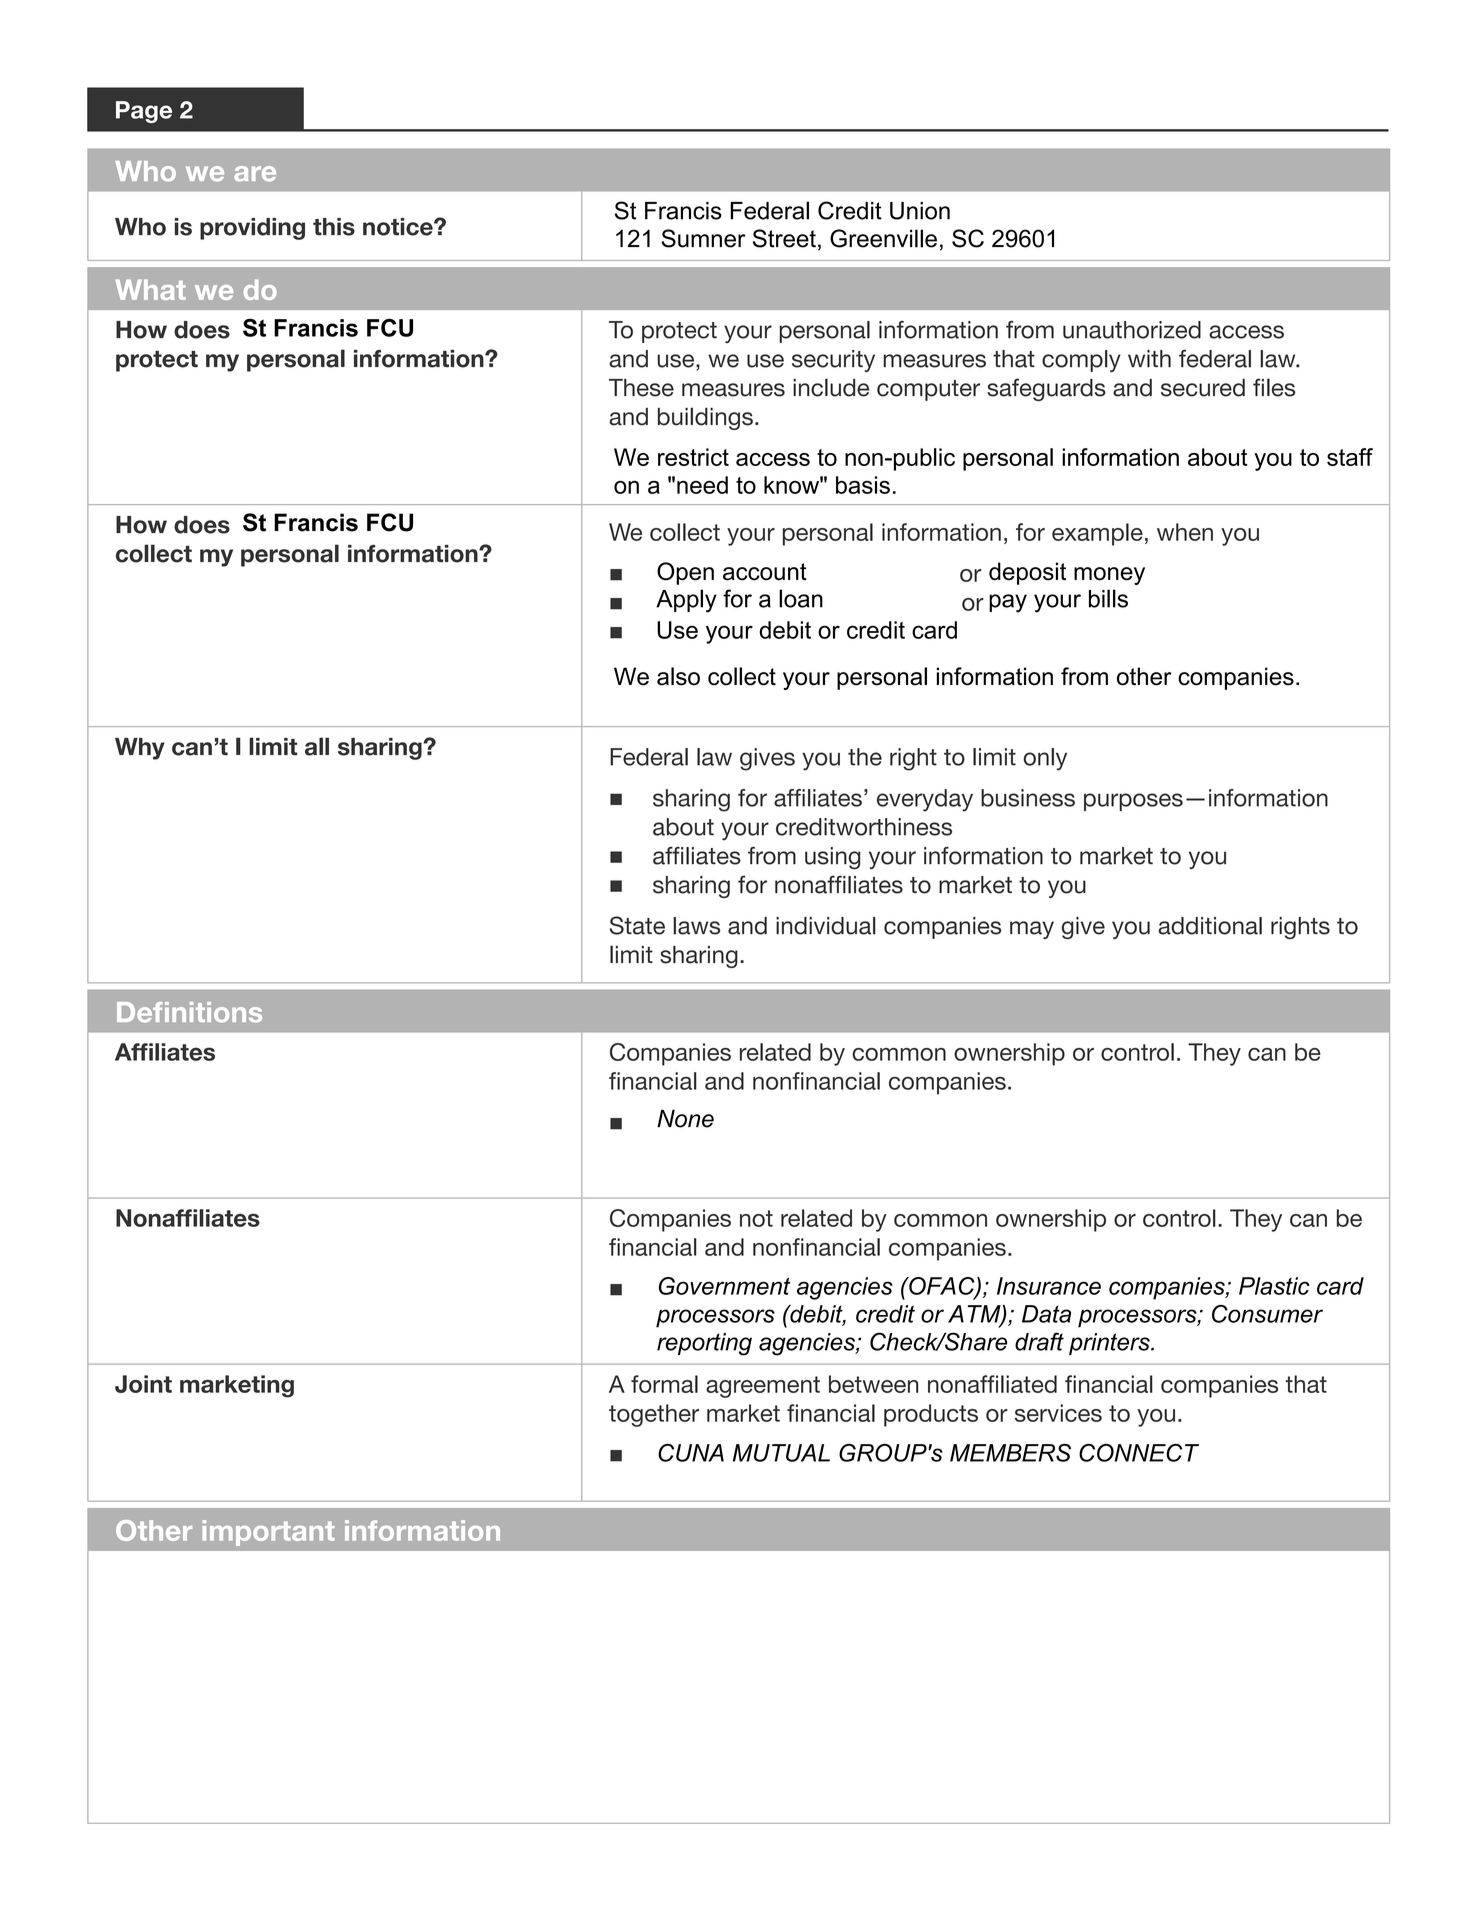 The image size is (1476, 1910). What do you see at coordinates (1058, 1413) in the page?
I see `services` at bounding box center [1058, 1413].
